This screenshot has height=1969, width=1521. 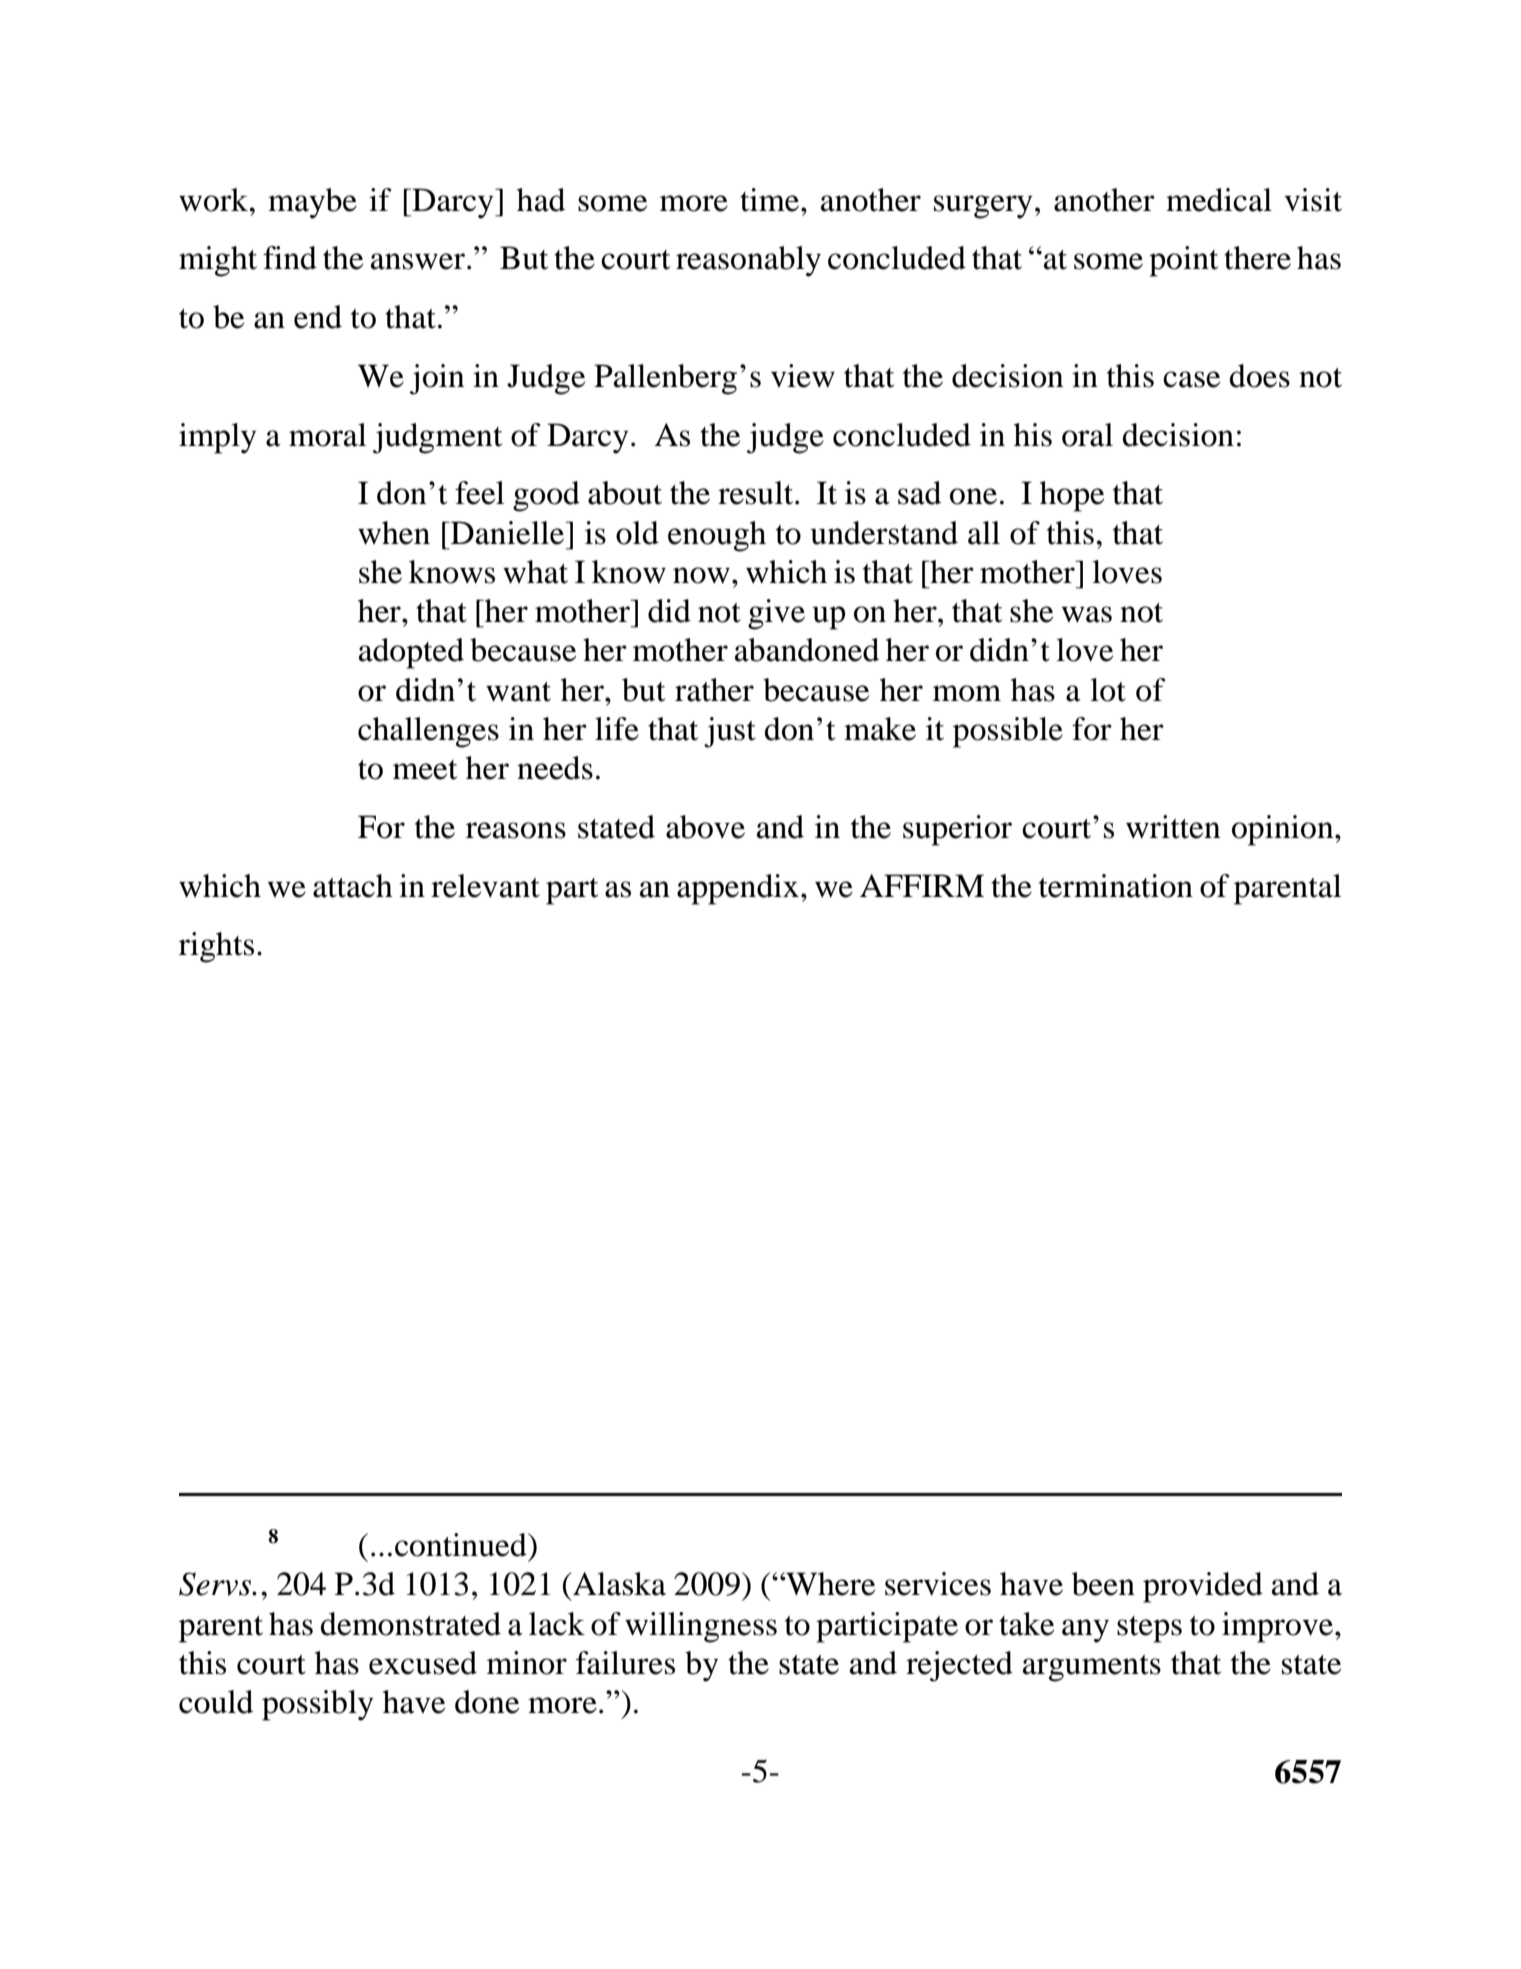 What do you see at coordinates (353, 886) in the screenshot?
I see `attach` at bounding box center [353, 886].
